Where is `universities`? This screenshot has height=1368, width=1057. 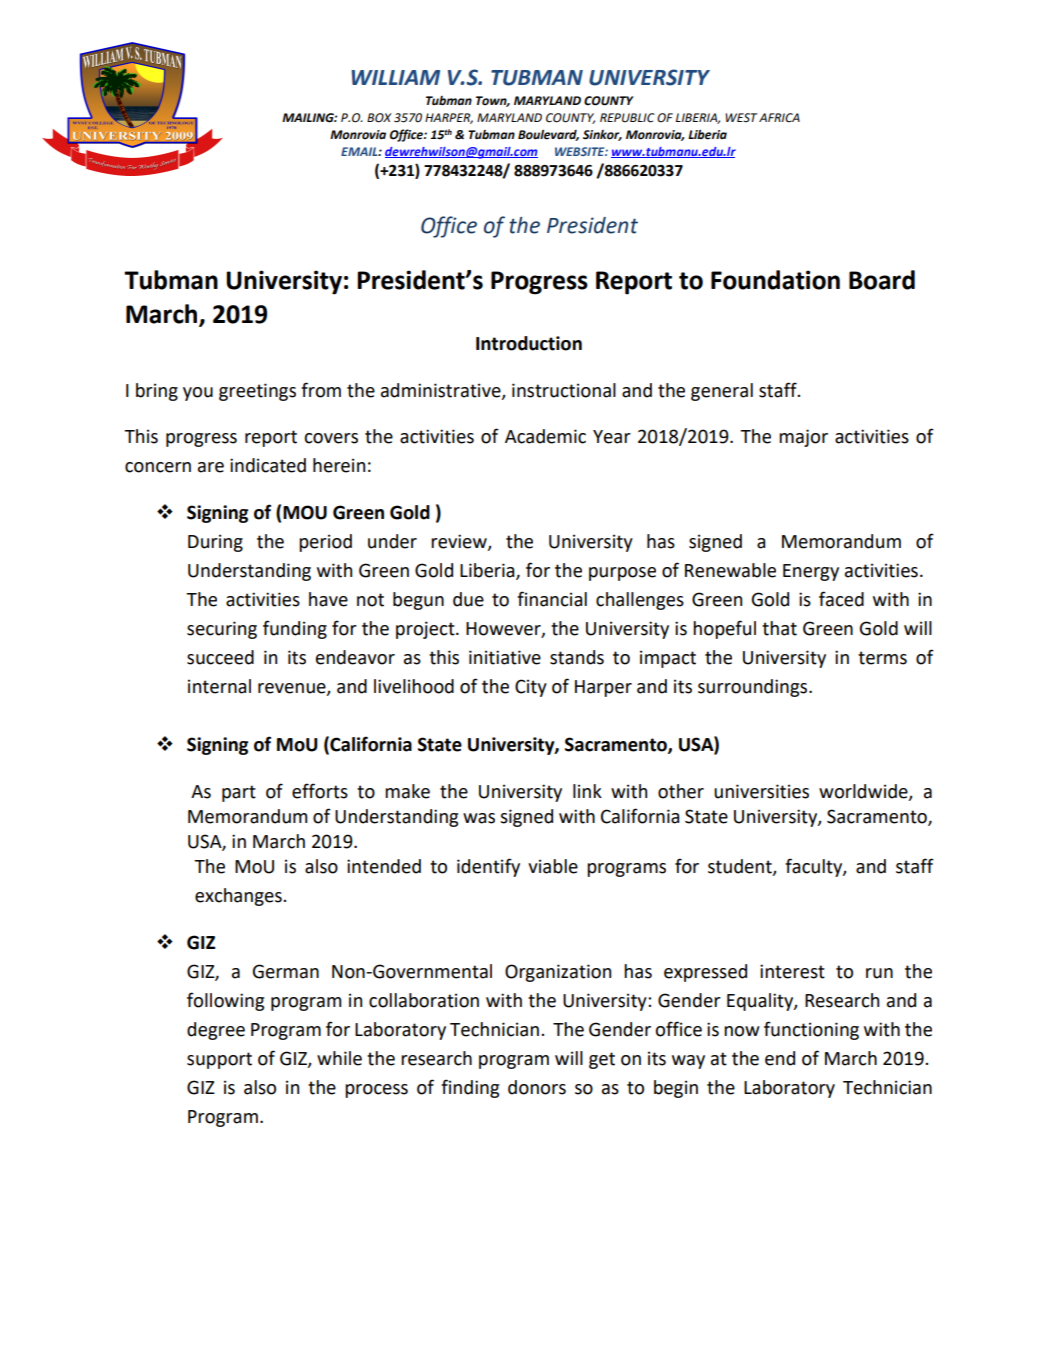
universities is located at coordinates (761, 791).
